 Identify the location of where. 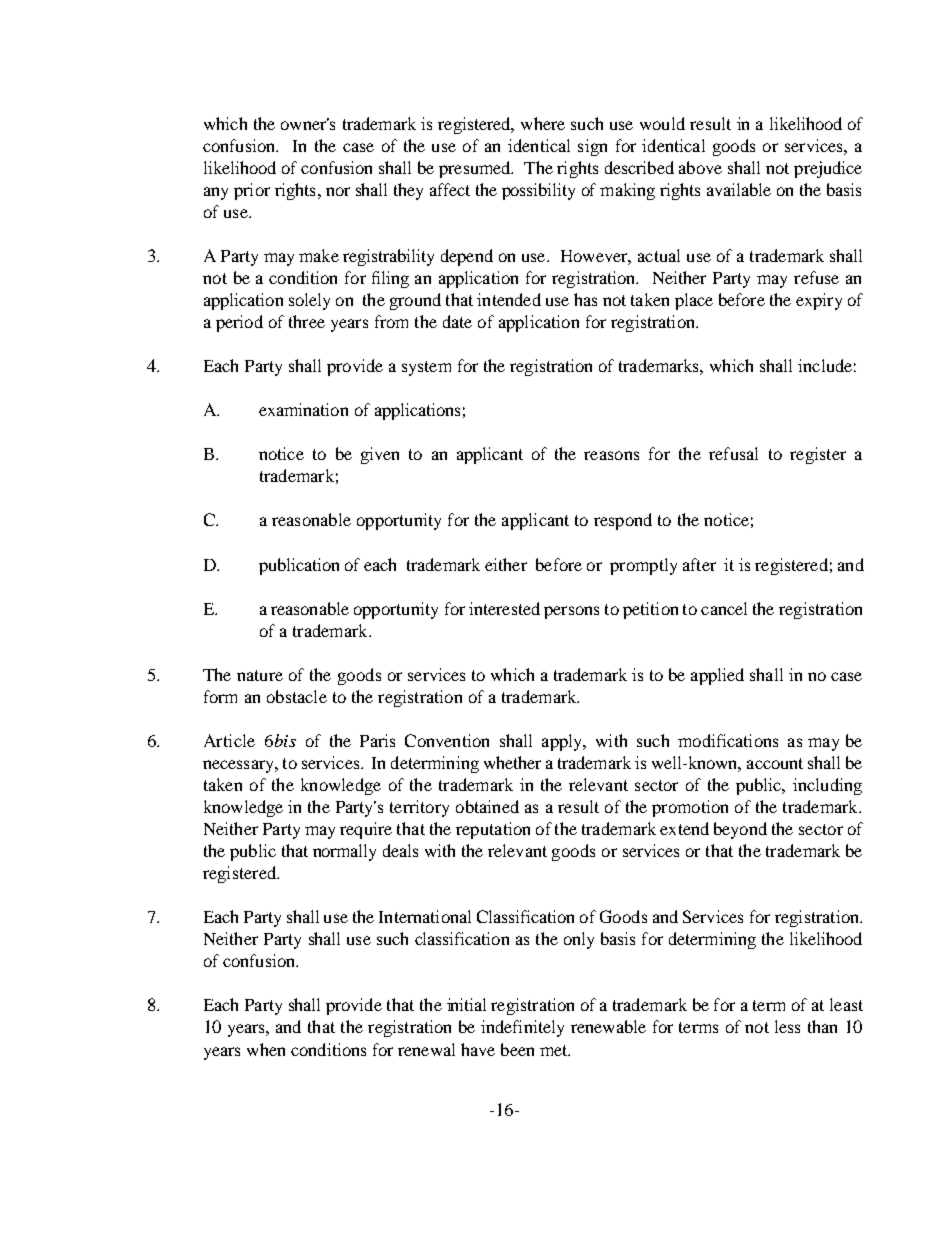
(543, 123).
